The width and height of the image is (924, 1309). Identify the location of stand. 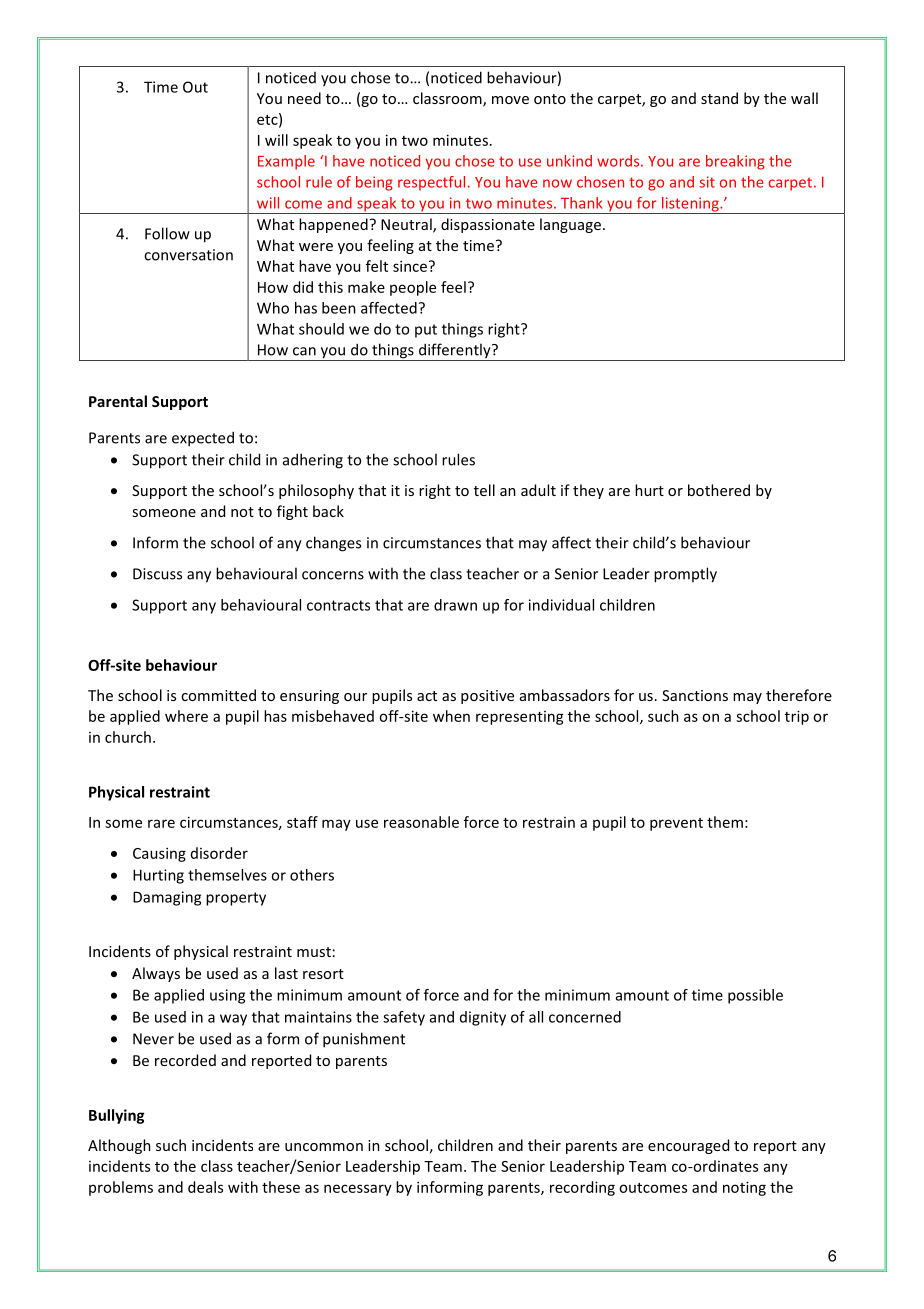
(719, 98).
